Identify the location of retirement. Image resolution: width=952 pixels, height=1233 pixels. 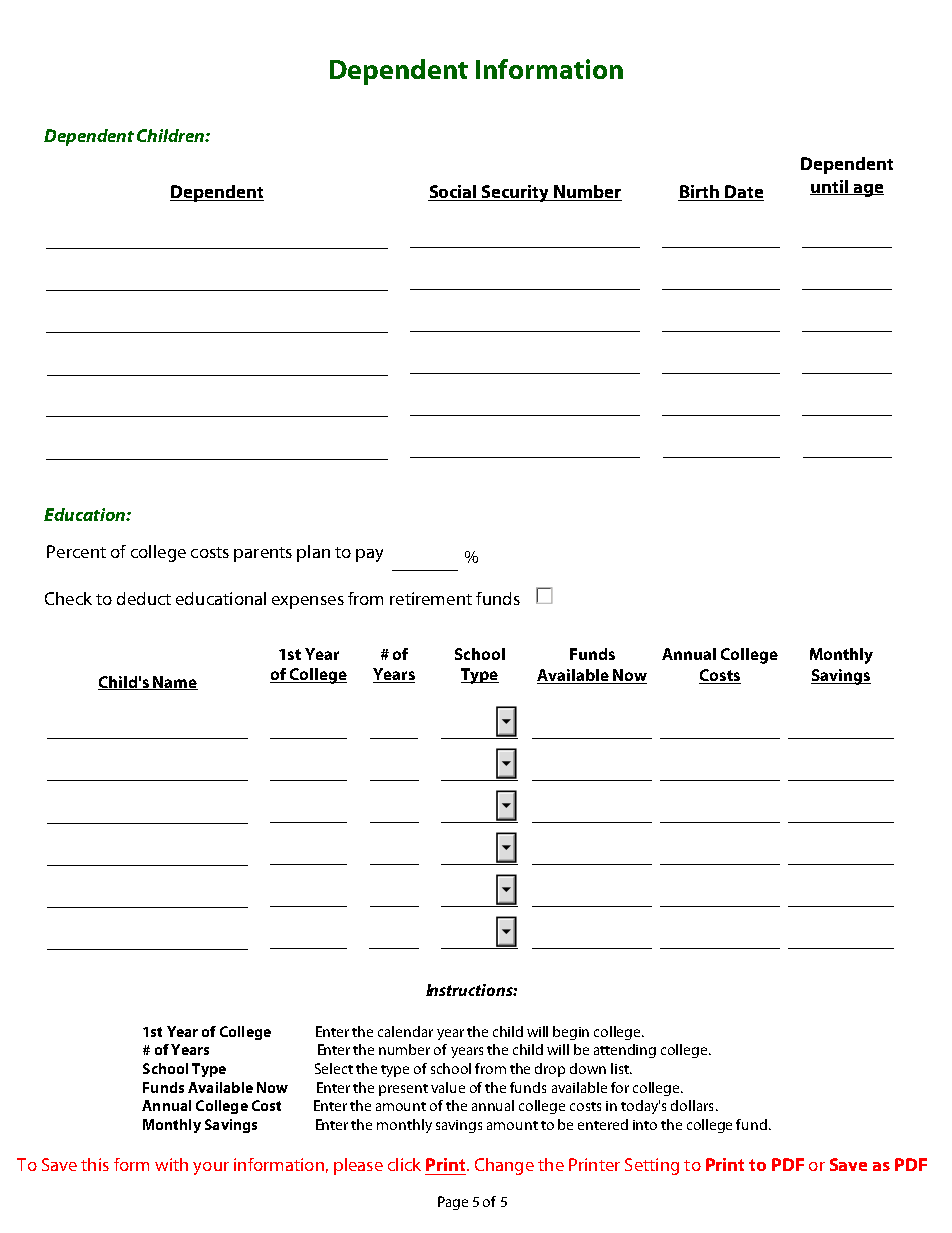
(431, 598).
